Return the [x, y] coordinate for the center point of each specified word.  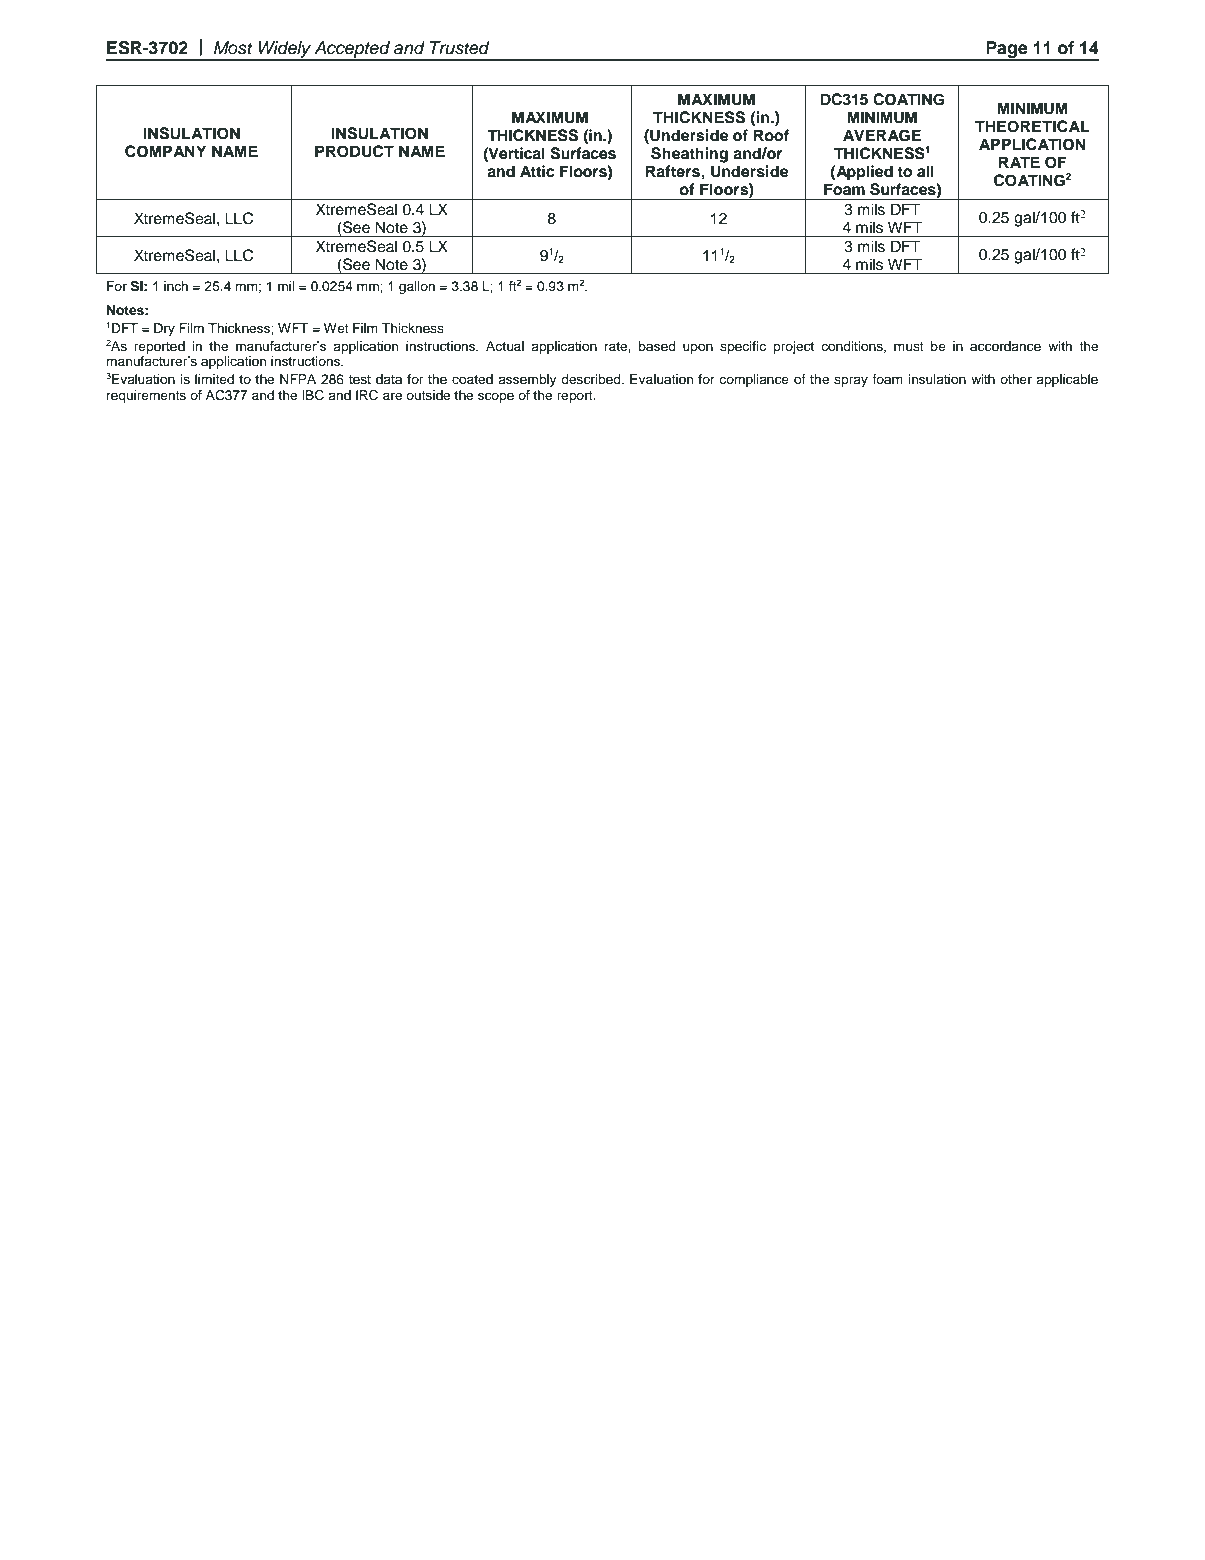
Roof [771, 135]
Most [233, 48]
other [1016, 379]
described [592, 379]
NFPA [298, 379]
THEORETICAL [1032, 126]
